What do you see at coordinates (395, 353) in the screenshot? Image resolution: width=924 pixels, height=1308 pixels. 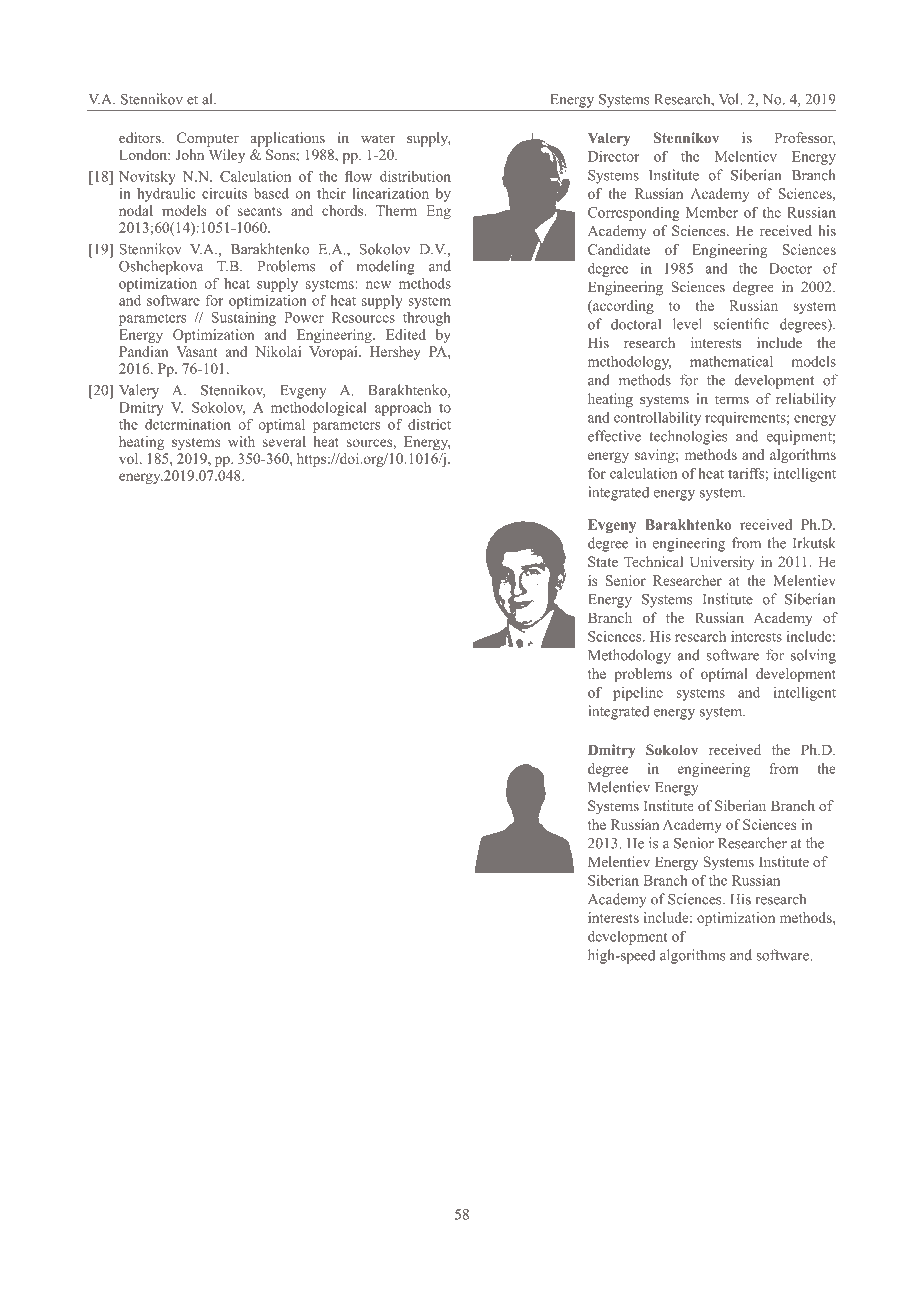 I see `Hershey` at bounding box center [395, 353].
